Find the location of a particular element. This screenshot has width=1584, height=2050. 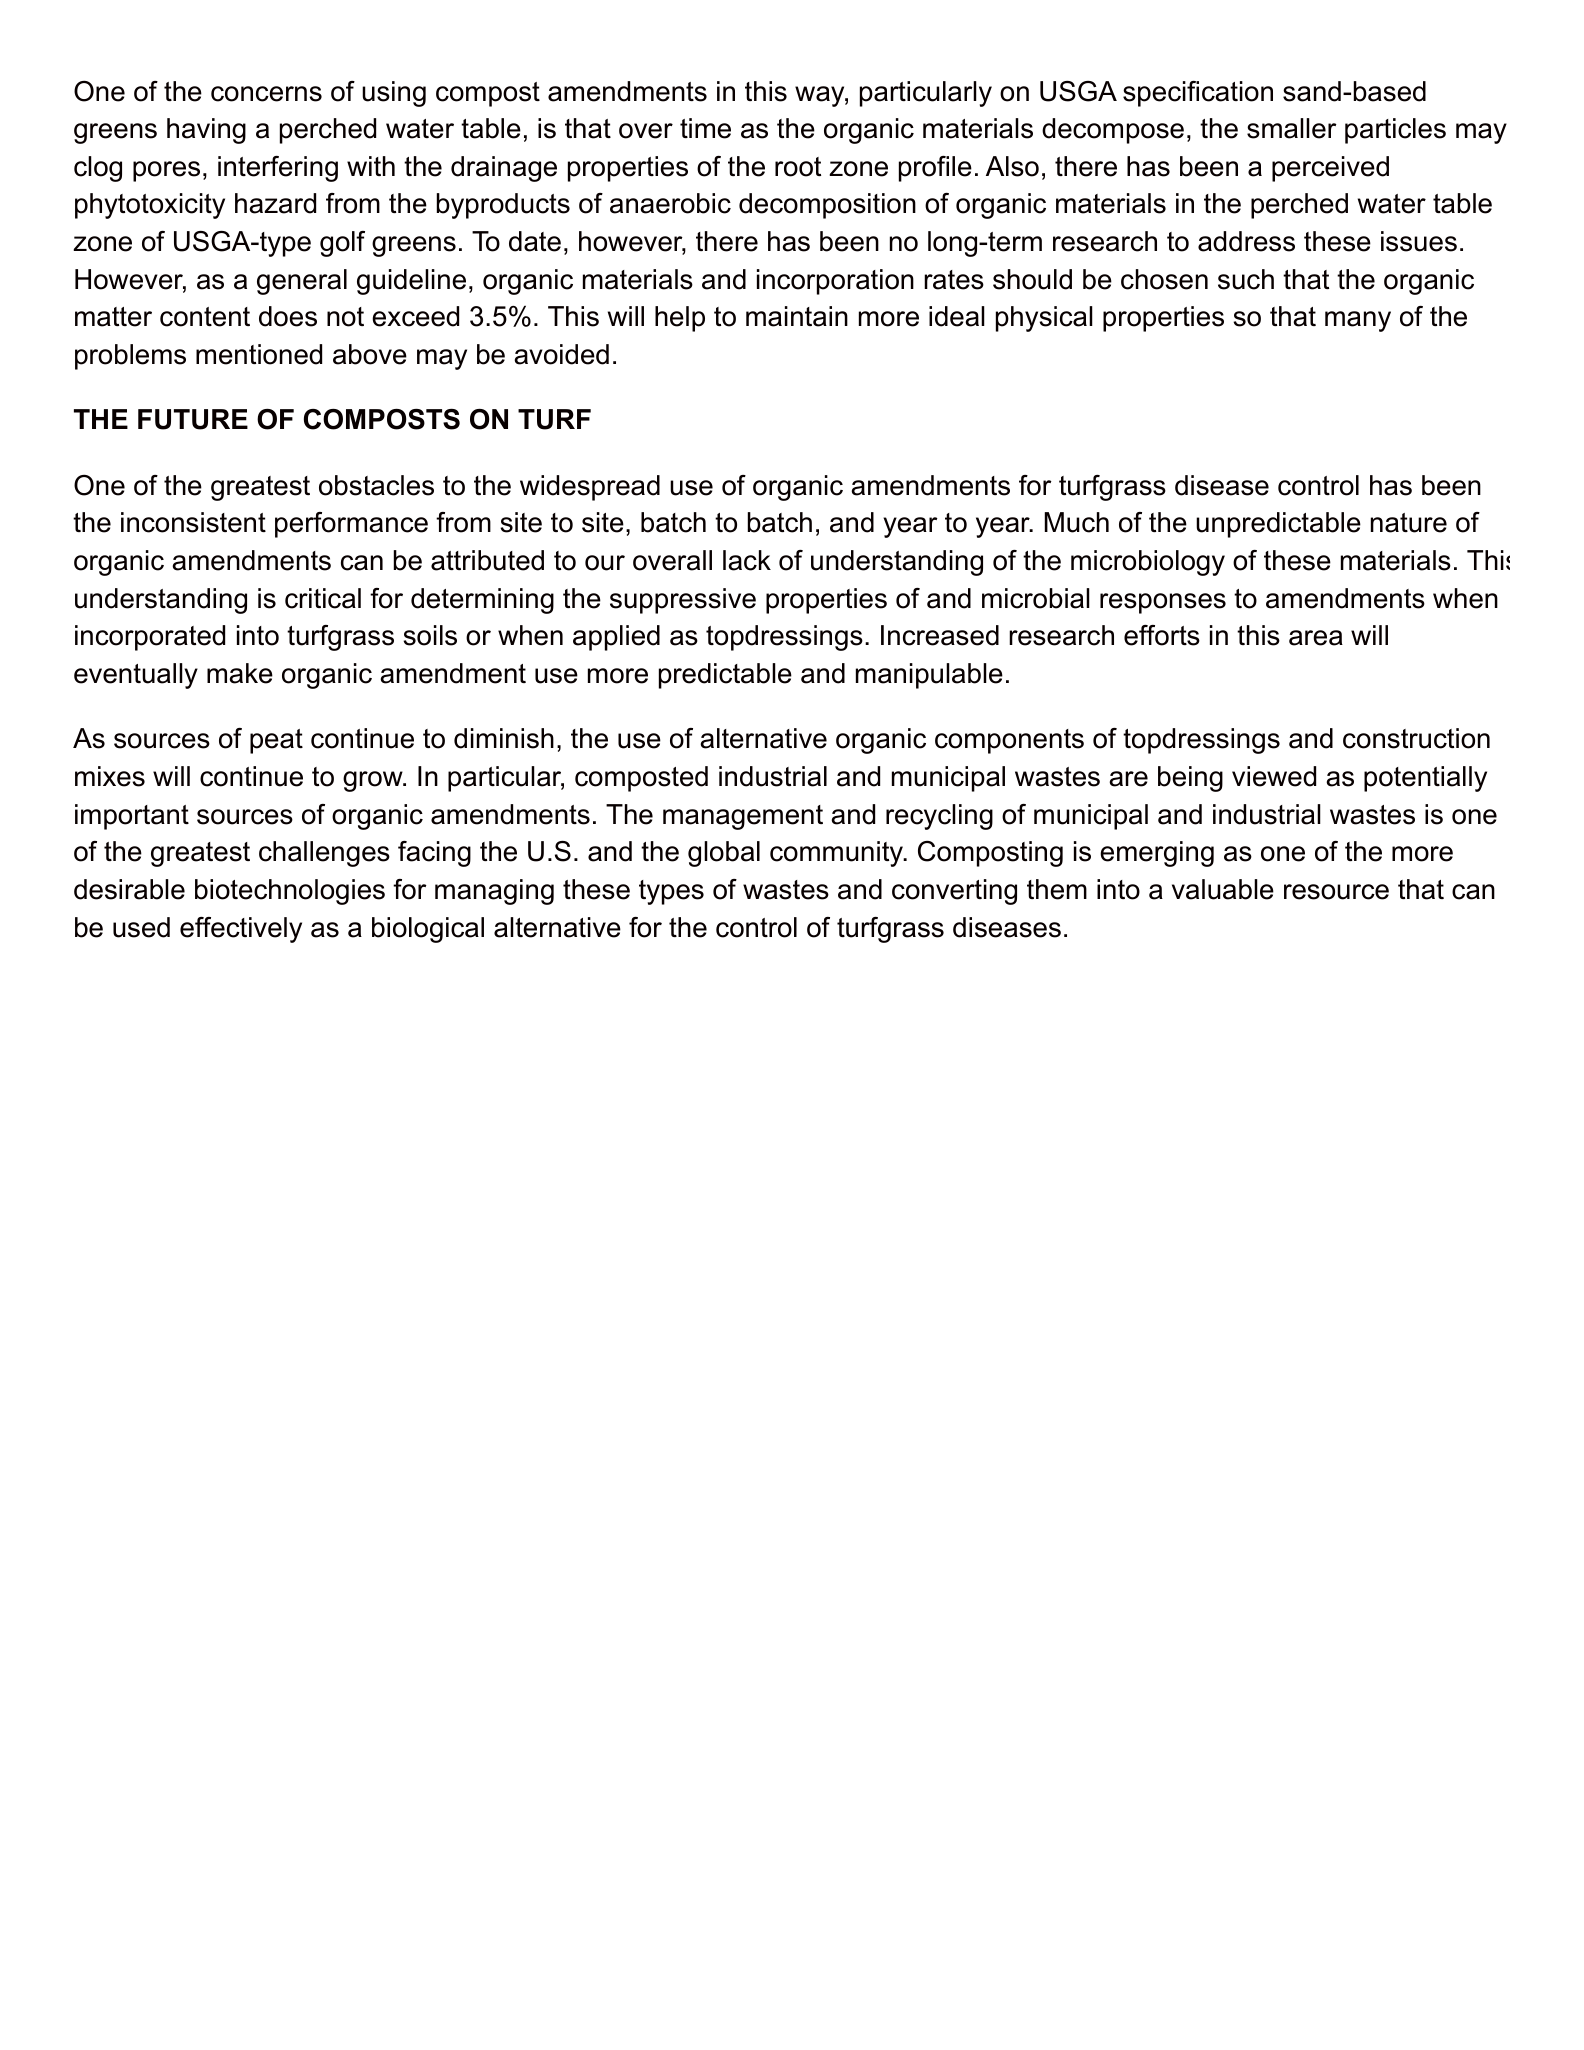

construction is located at coordinates (1416, 738).
